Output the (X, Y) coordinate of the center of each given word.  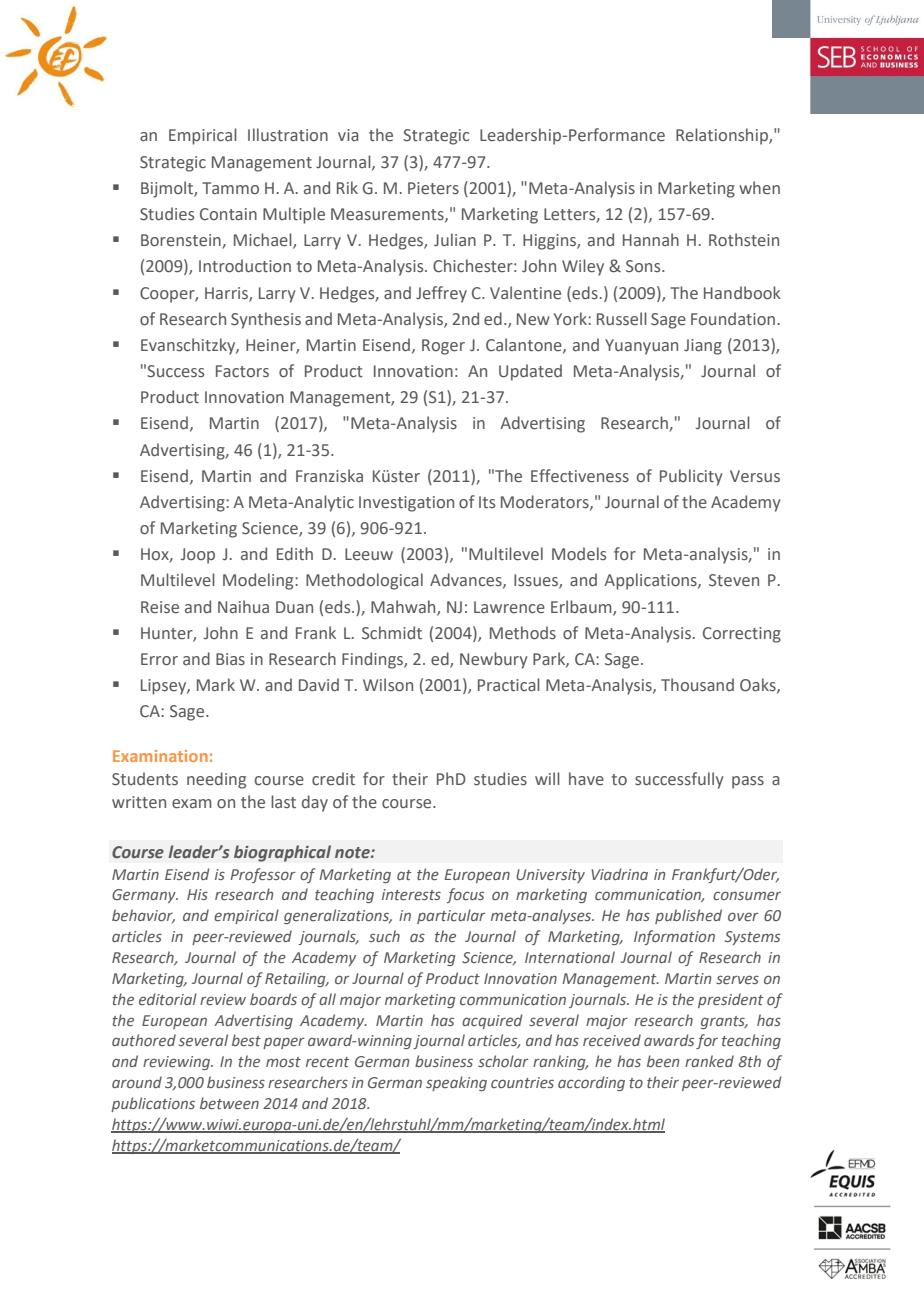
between (229, 1103)
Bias (230, 659)
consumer (747, 895)
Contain (228, 214)
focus (465, 895)
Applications (651, 581)
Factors (242, 371)
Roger (443, 347)
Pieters (433, 188)
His (197, 894)
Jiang (703, 347)
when (759, 187)
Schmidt (392, 633)
